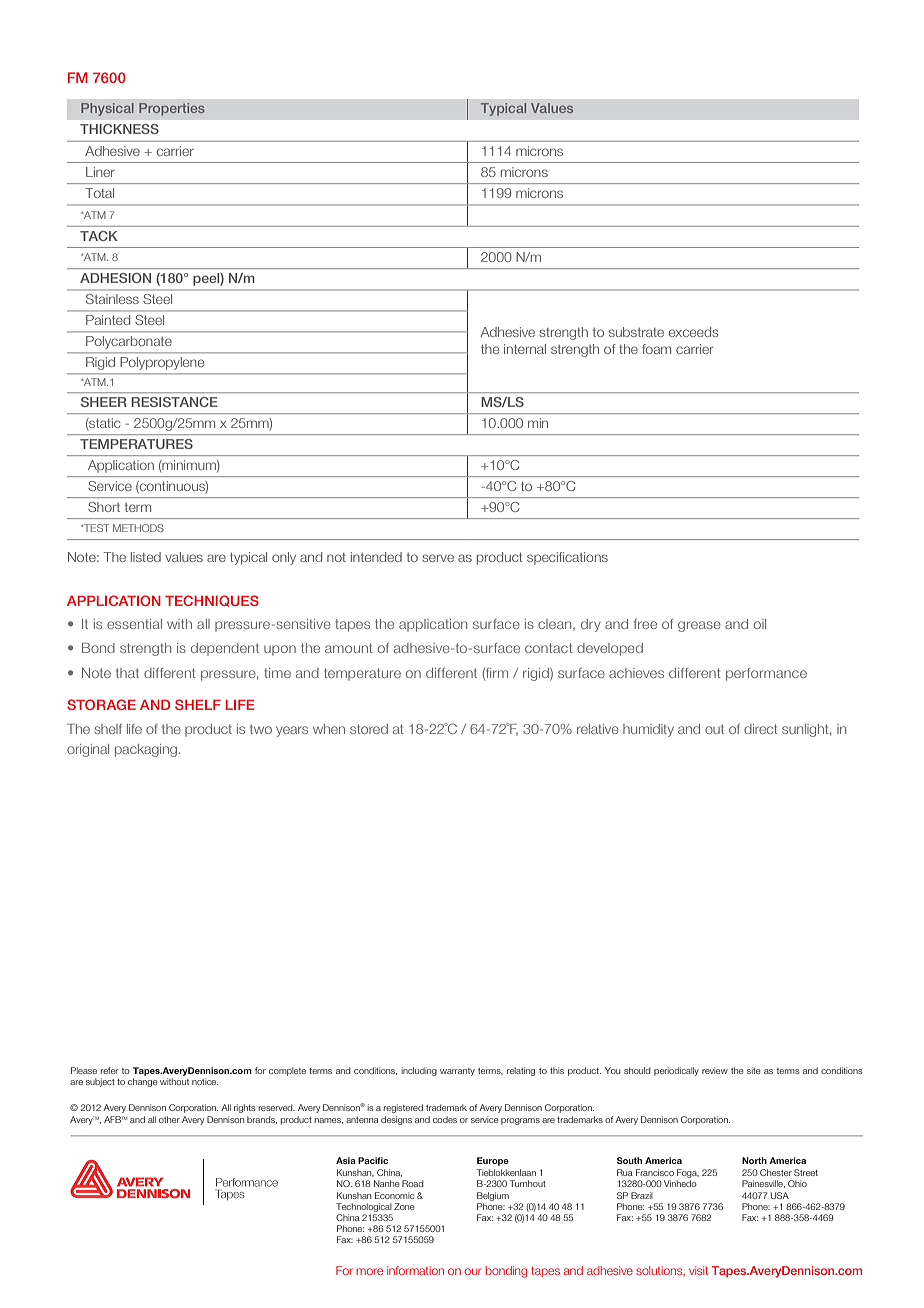  What do you see at coordinates (369, 729) in the screenshot?
I see `stored` at bounding box center [369, 729].
